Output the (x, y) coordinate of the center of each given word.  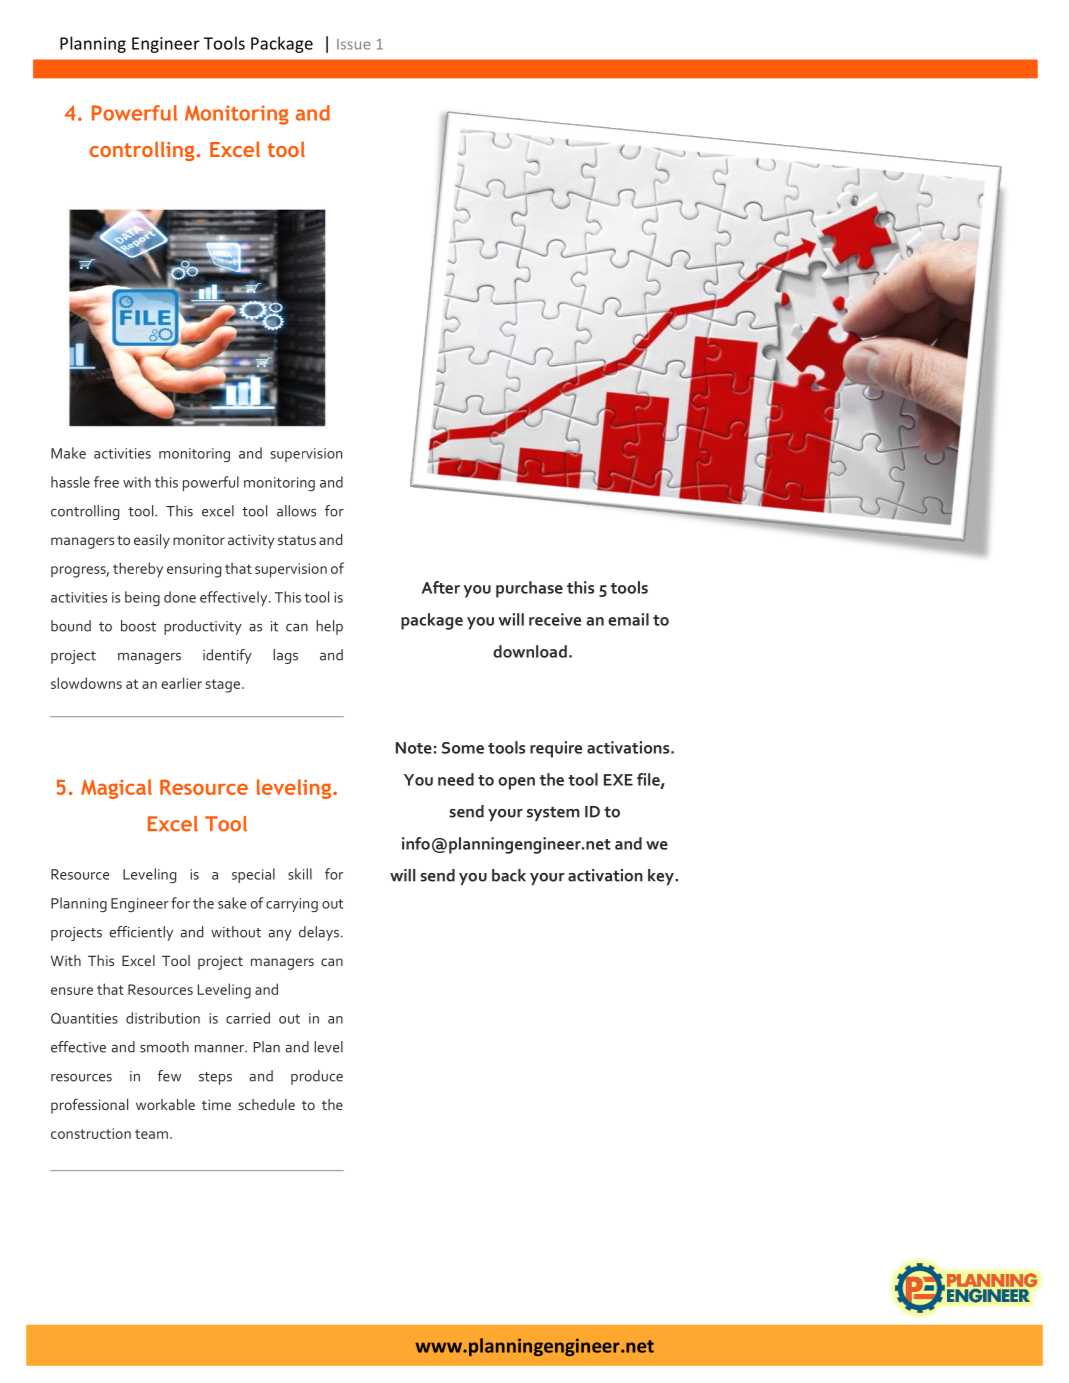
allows (296, 511)
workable (165, 1104)
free (106, 482)
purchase (529, 589)
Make (68, 453)
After (441, 587)
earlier (181, 683)
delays (319, 933)
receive (555, 619)
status (297, 540)
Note (414, 748)
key (662, 877)
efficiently (141, 933)
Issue (353, 44)
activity (251, 541)
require (556, 749)
